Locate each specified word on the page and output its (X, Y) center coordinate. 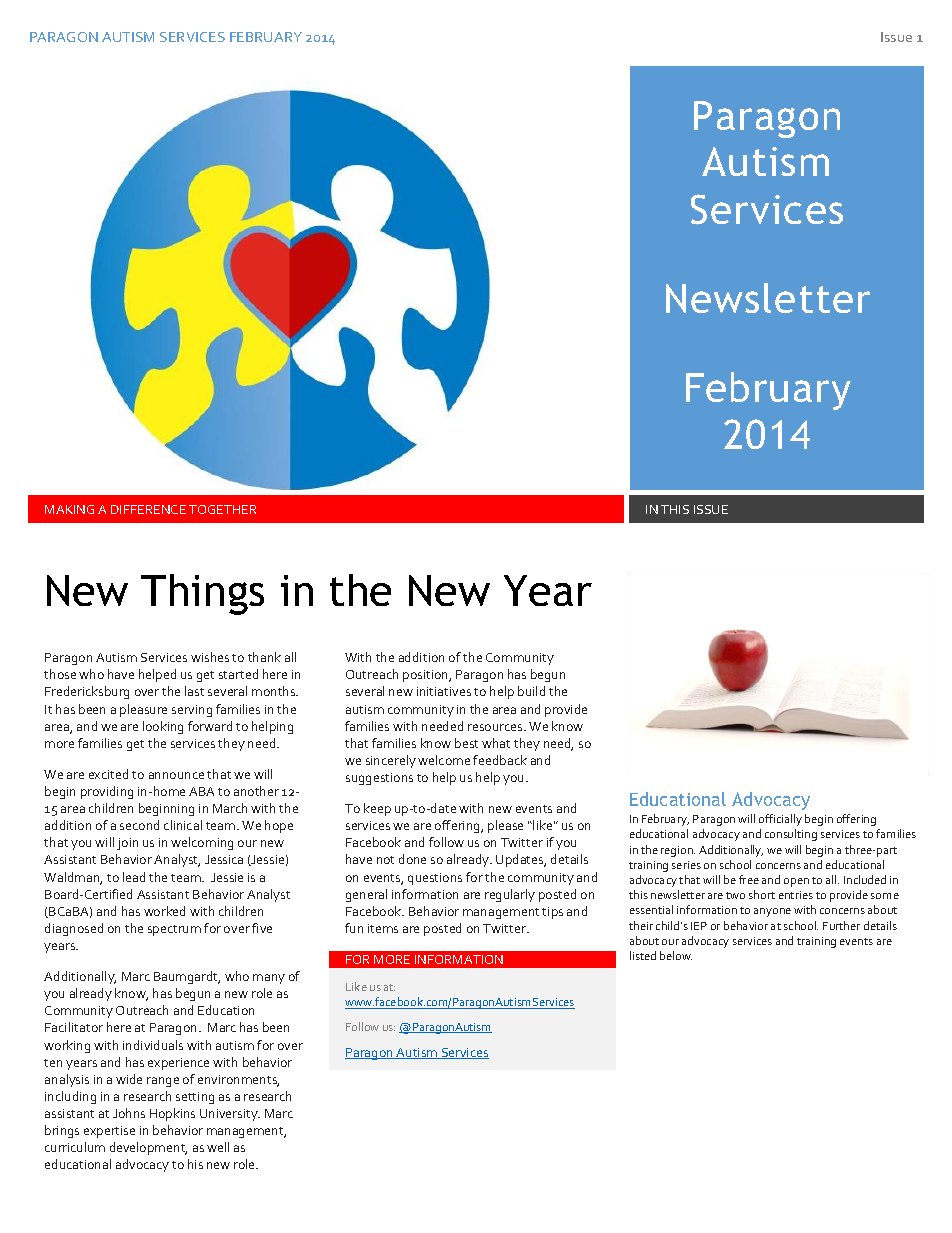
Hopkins (172, 1114)
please (505, 826)
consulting (791, 835)
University (230, 1115)
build (531, 691)
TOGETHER (222, 509)
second (139, 825)
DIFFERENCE (148, 509)
